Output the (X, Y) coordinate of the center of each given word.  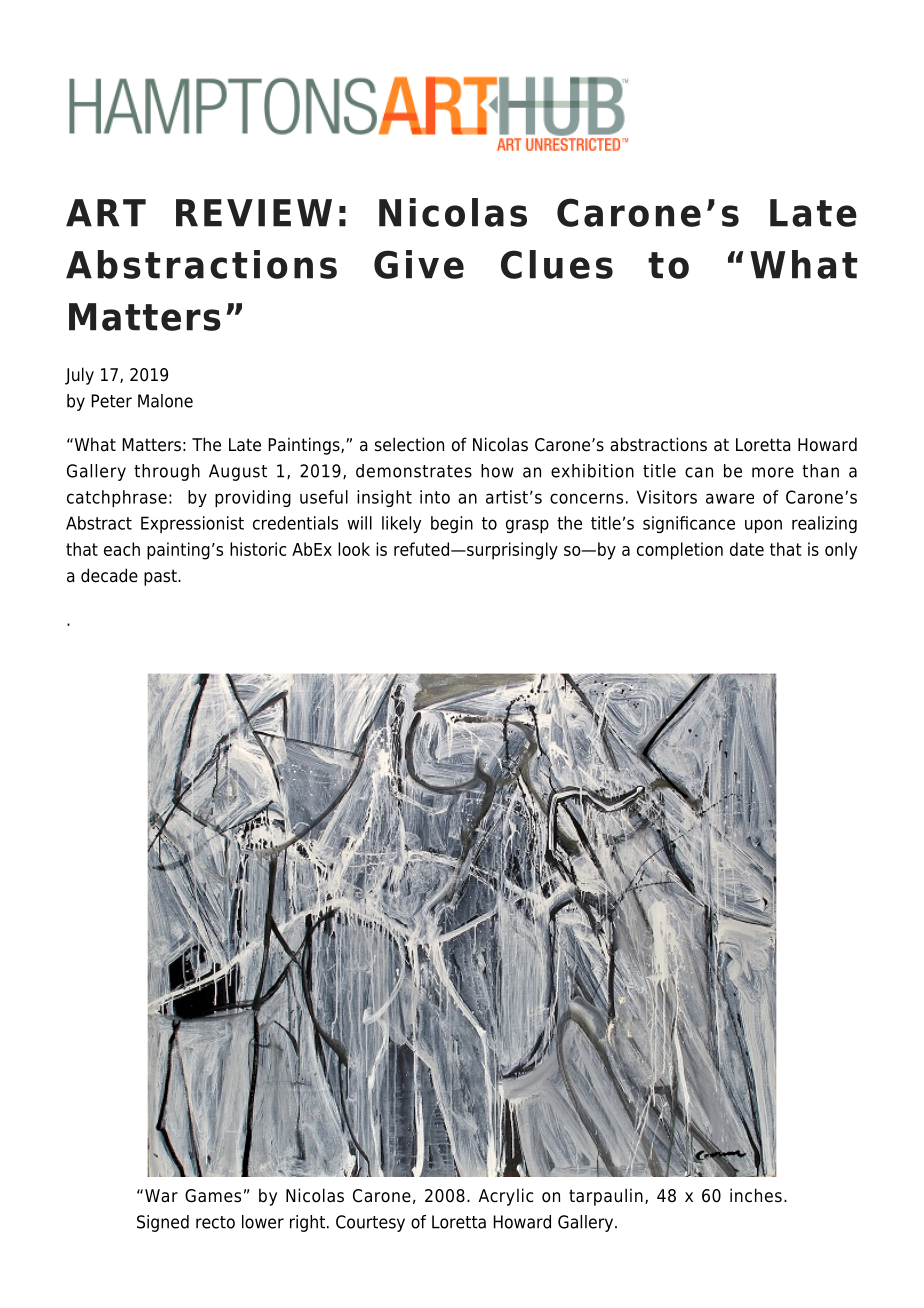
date (747, 549)
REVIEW (254, 213)
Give (419, 264)
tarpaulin (606, 1197)
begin (452, 524)
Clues (557, 264)
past (161, 577)
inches (756, 1195)
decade (109, 575)
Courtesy (370, 1223)
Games (213, 1196)
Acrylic (505, 1197)
